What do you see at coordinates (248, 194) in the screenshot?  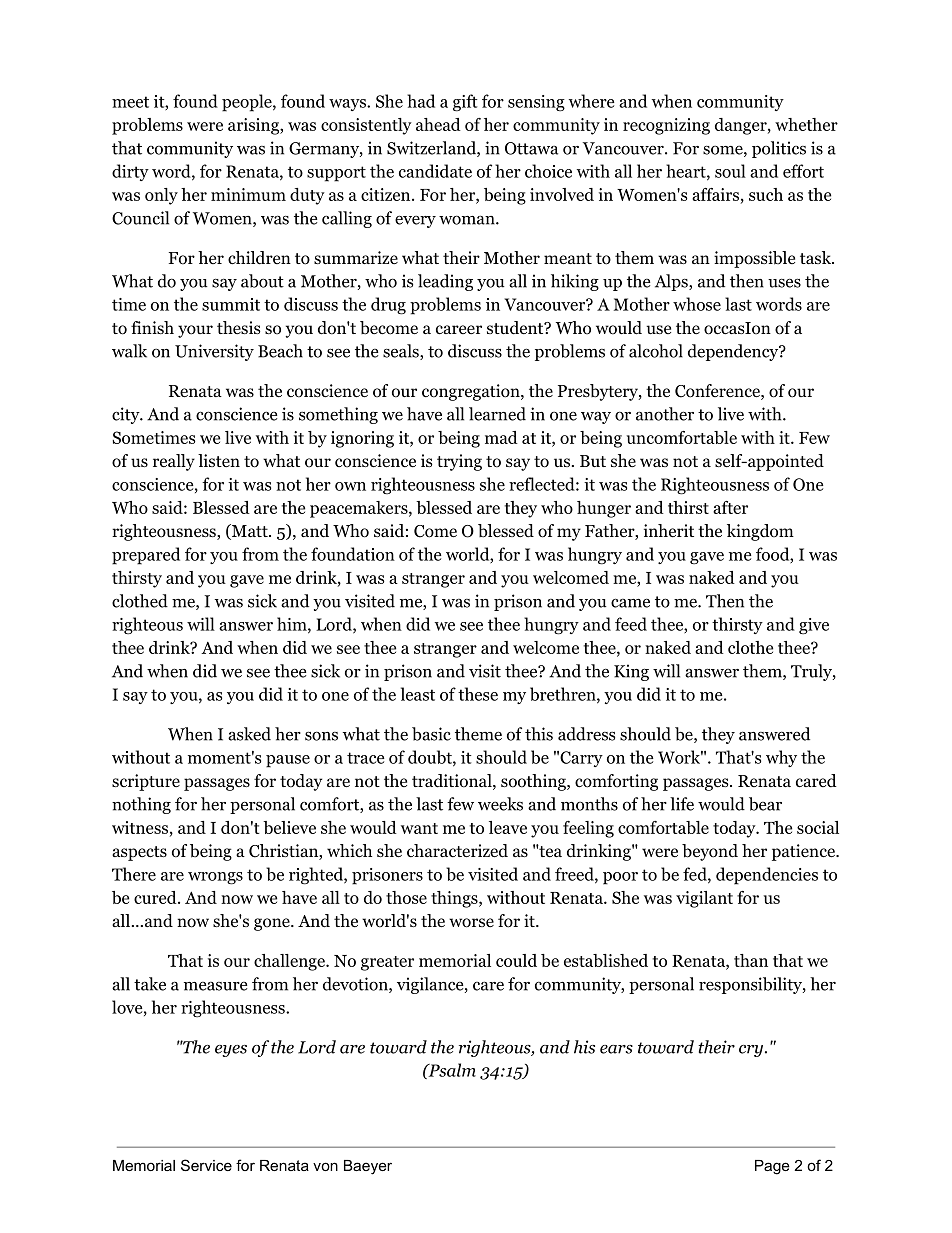 I see `minimum` at bounding box center [248, 194].
